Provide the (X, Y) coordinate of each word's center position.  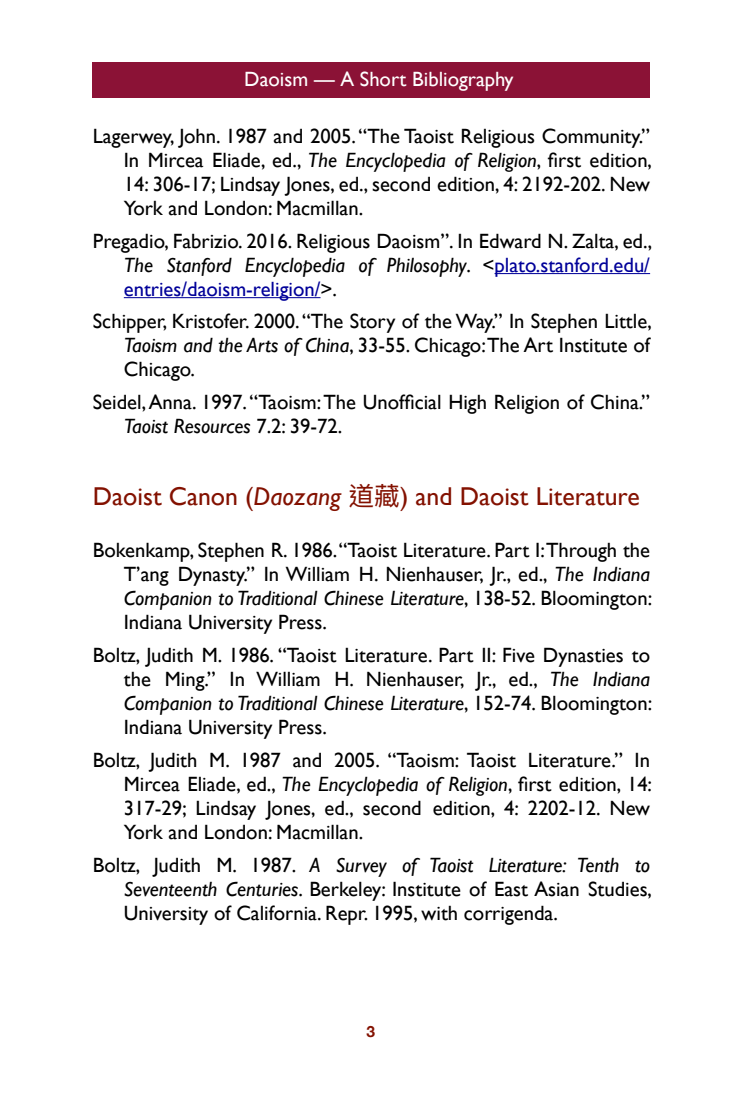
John (196, 138)
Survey (361, 867)
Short (383, 79)
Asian (556, 889)
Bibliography (463, 81)
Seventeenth (170, 889)
